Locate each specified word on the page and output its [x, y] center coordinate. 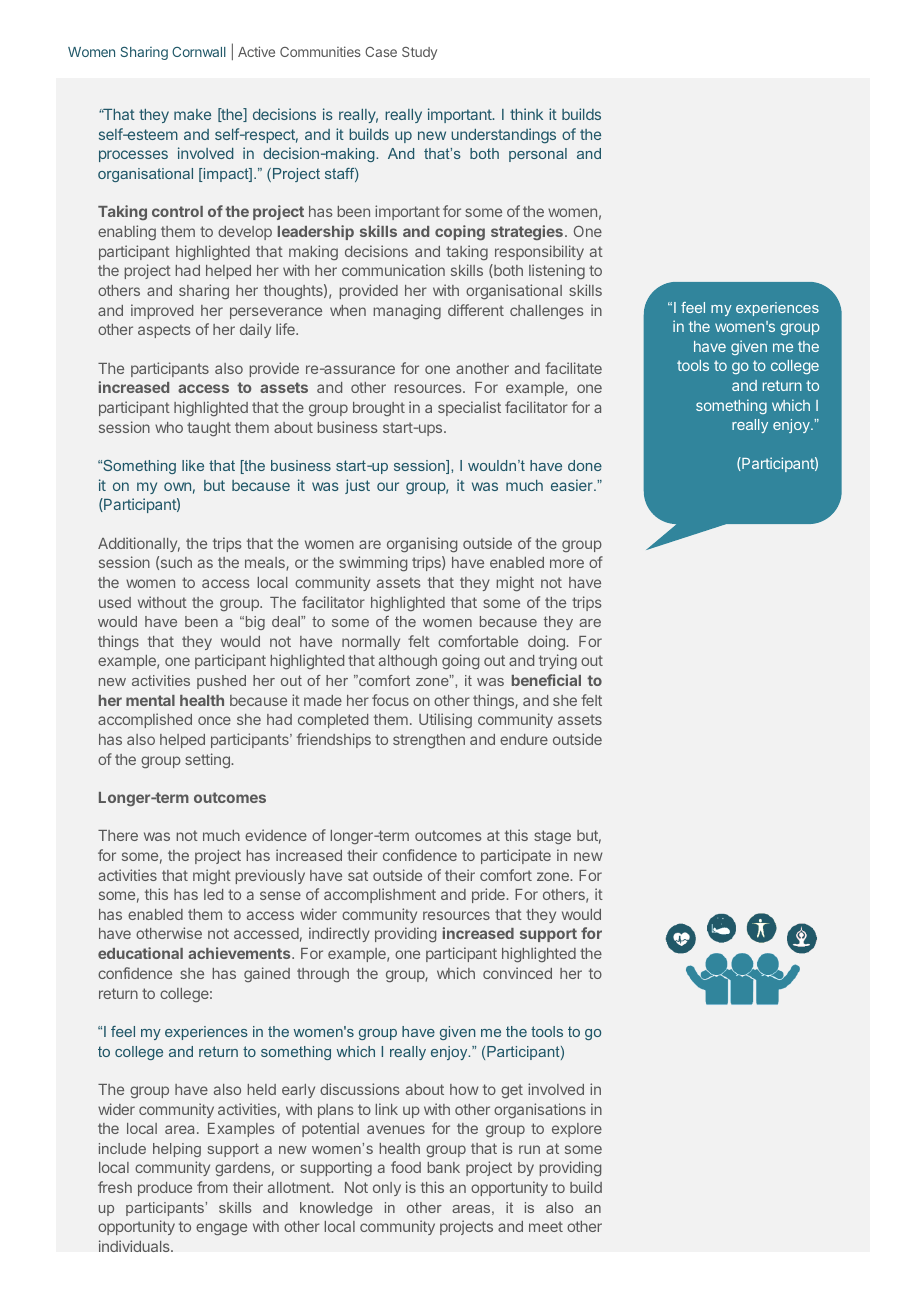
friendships [334, 740]
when [348, 310]
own [177, 486]
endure [524, 739]
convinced [517, 973]
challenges [547, 312]
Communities [320, 51]
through [323, 975]
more [567, 563]
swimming [373, 563]
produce [165, 1189]
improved [162, 311]
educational [140, 953]
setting [208, 760]
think [526, 114]
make [192, 114]
